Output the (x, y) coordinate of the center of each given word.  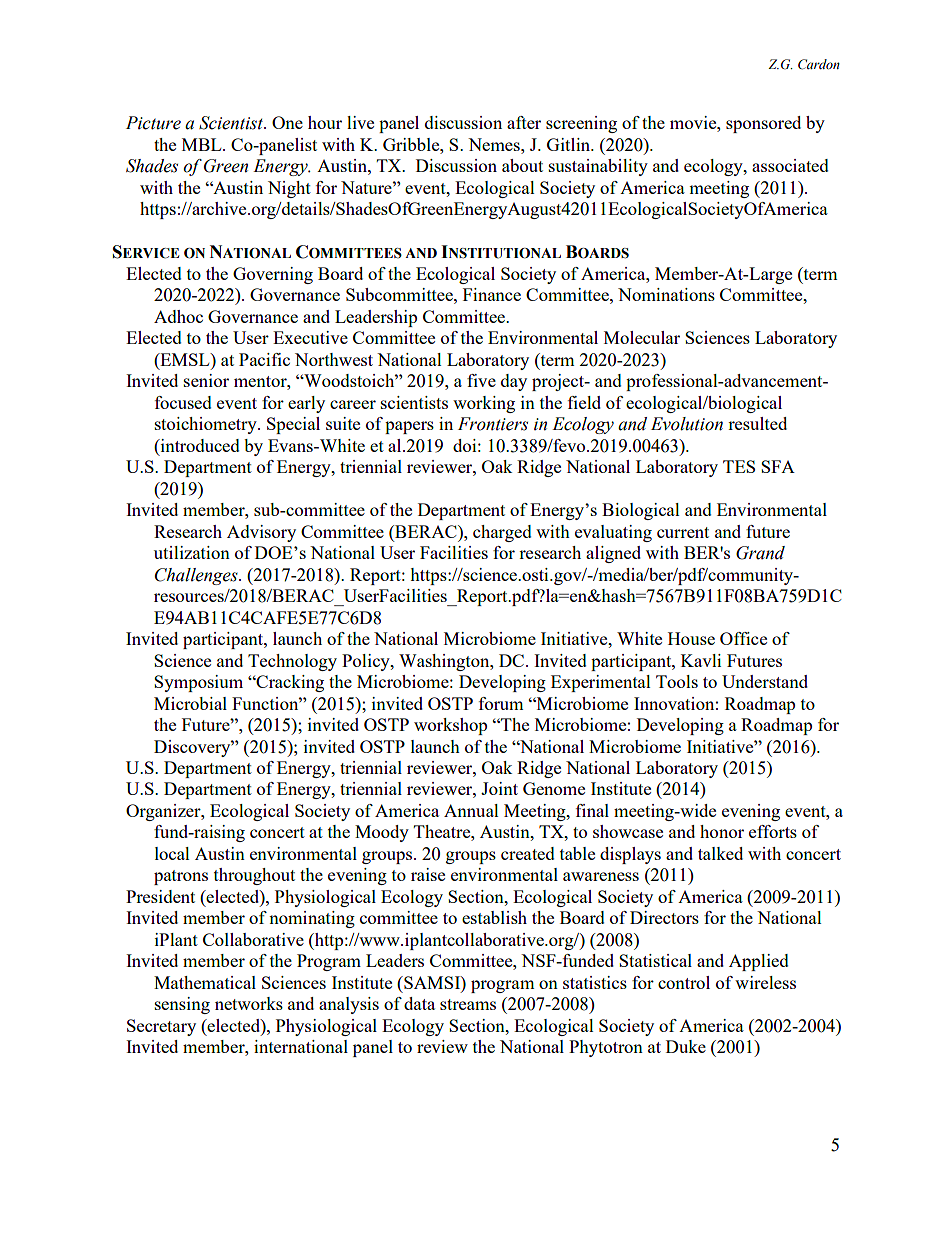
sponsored (763, 124)
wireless (765, 982)
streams (468, 1004)
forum (501, 703)
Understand (765, 681)
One (287, 122)
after (524, 122)
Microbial (190, 703)
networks (249, 1003)
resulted (757, 423)
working (484, 404)
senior (206, 380)
